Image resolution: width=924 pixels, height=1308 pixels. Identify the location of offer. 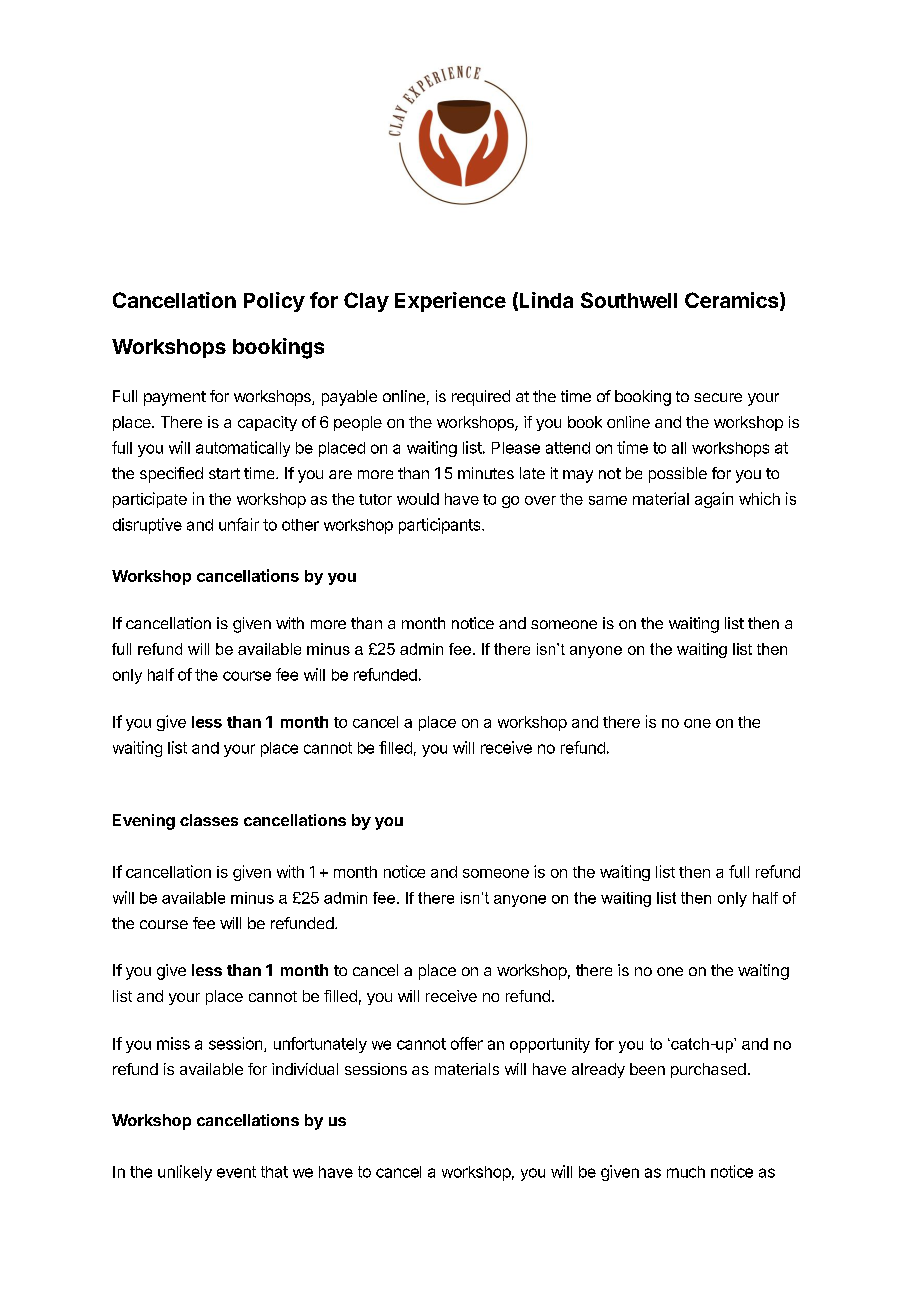
(467, 1043).
